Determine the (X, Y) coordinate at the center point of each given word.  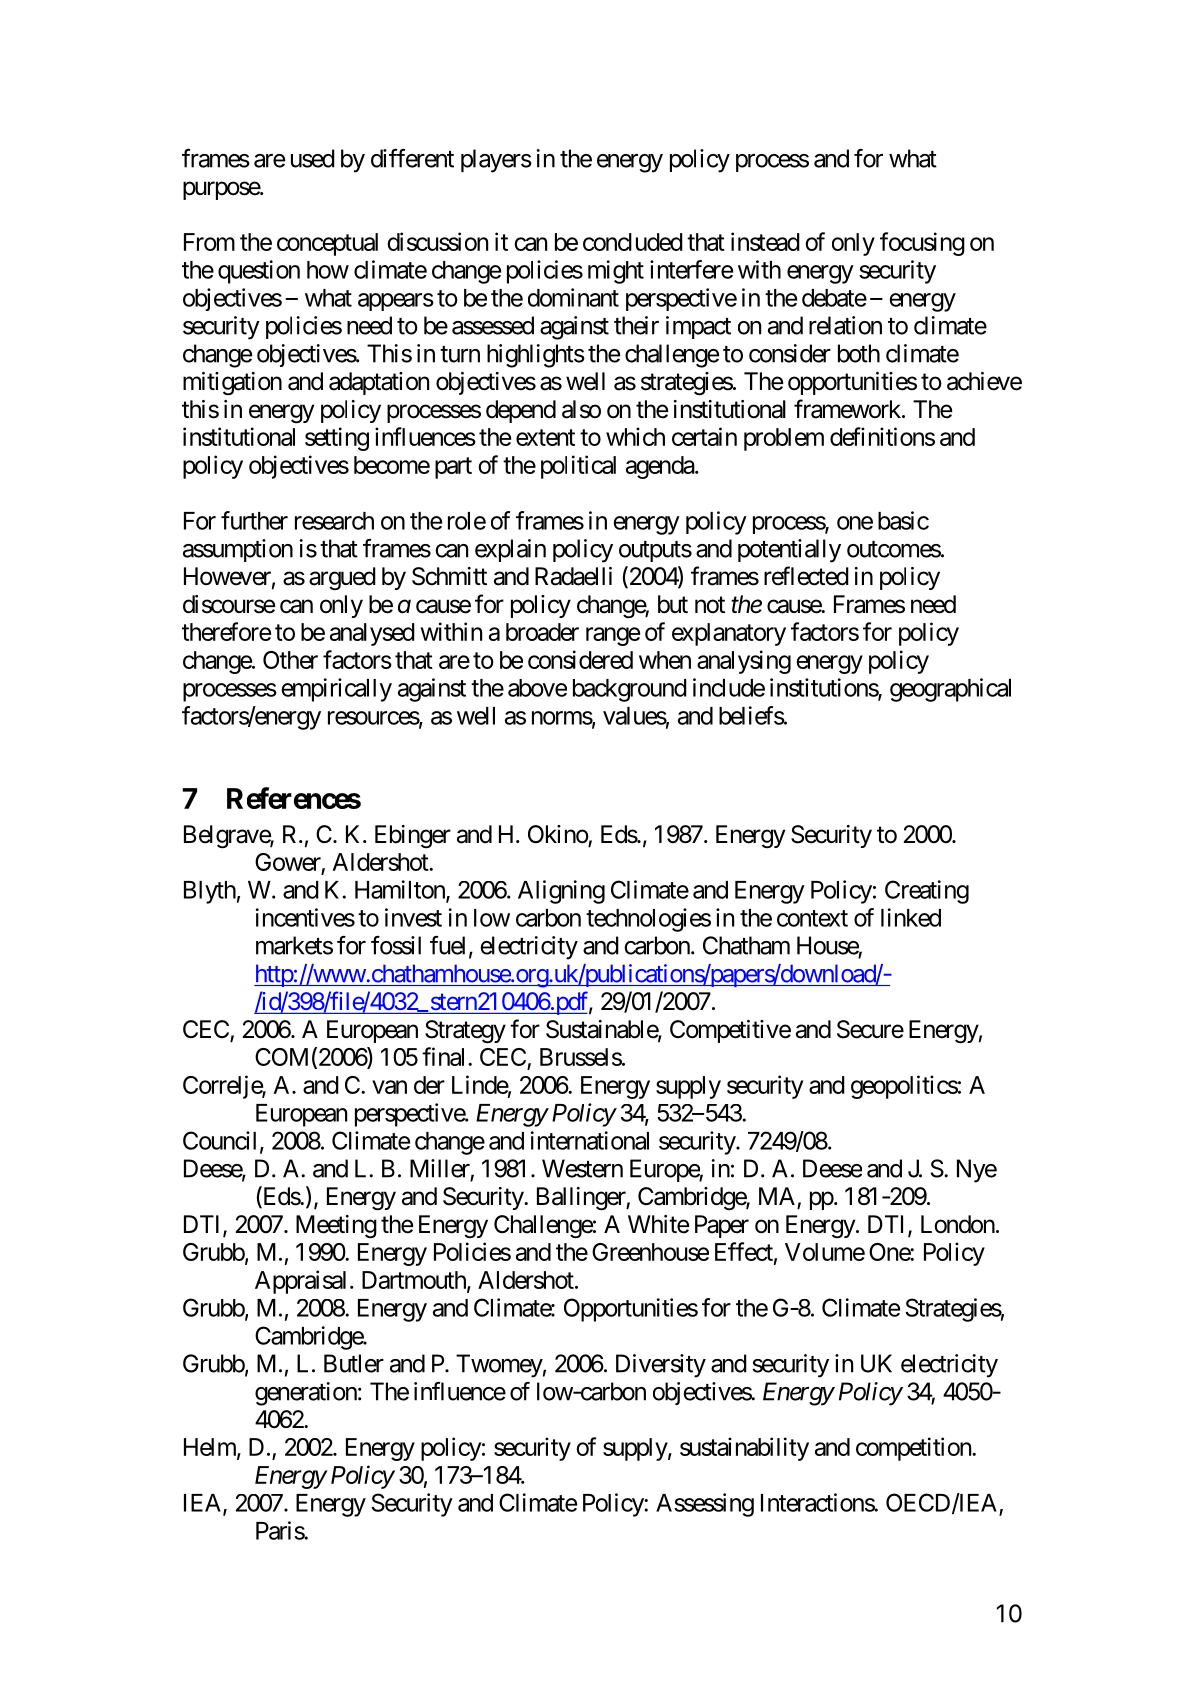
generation (306, 1394)
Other (290, 660)
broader (542, 632)
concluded (633, 242)
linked (911, 917)
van (389, 1087)
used (313, 158)
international (590, 1140)
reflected (806, 576)
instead (765, 241)
